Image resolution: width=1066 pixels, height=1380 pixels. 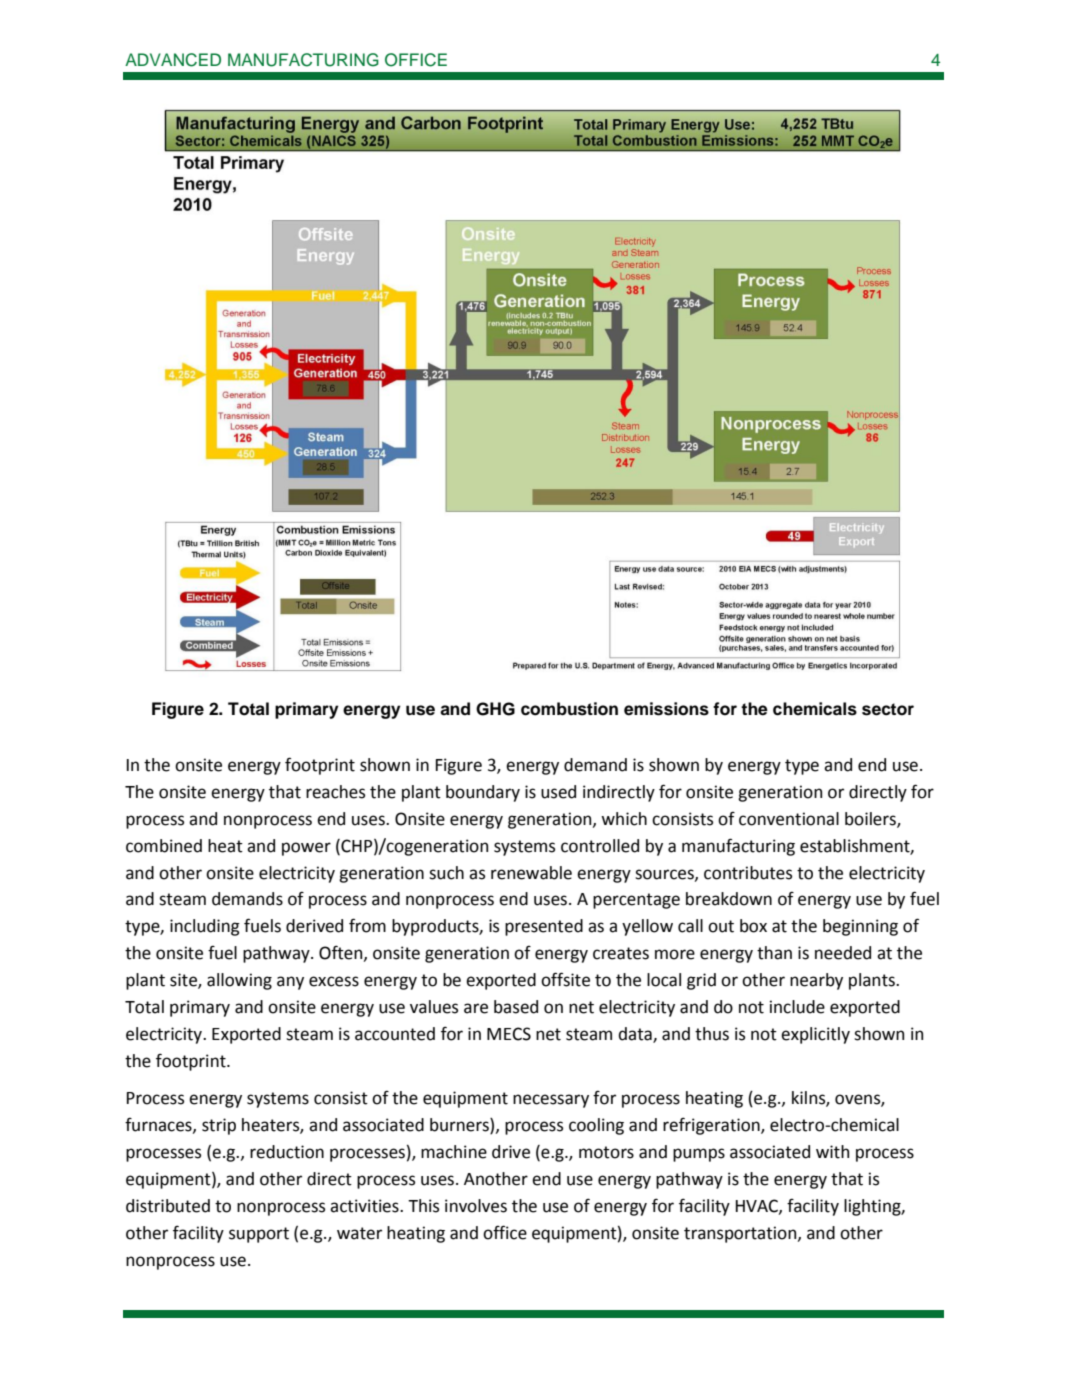 What do you see at coordinates (888, 709) in the image?
I see `sector` at bounding box center [888, 709].
